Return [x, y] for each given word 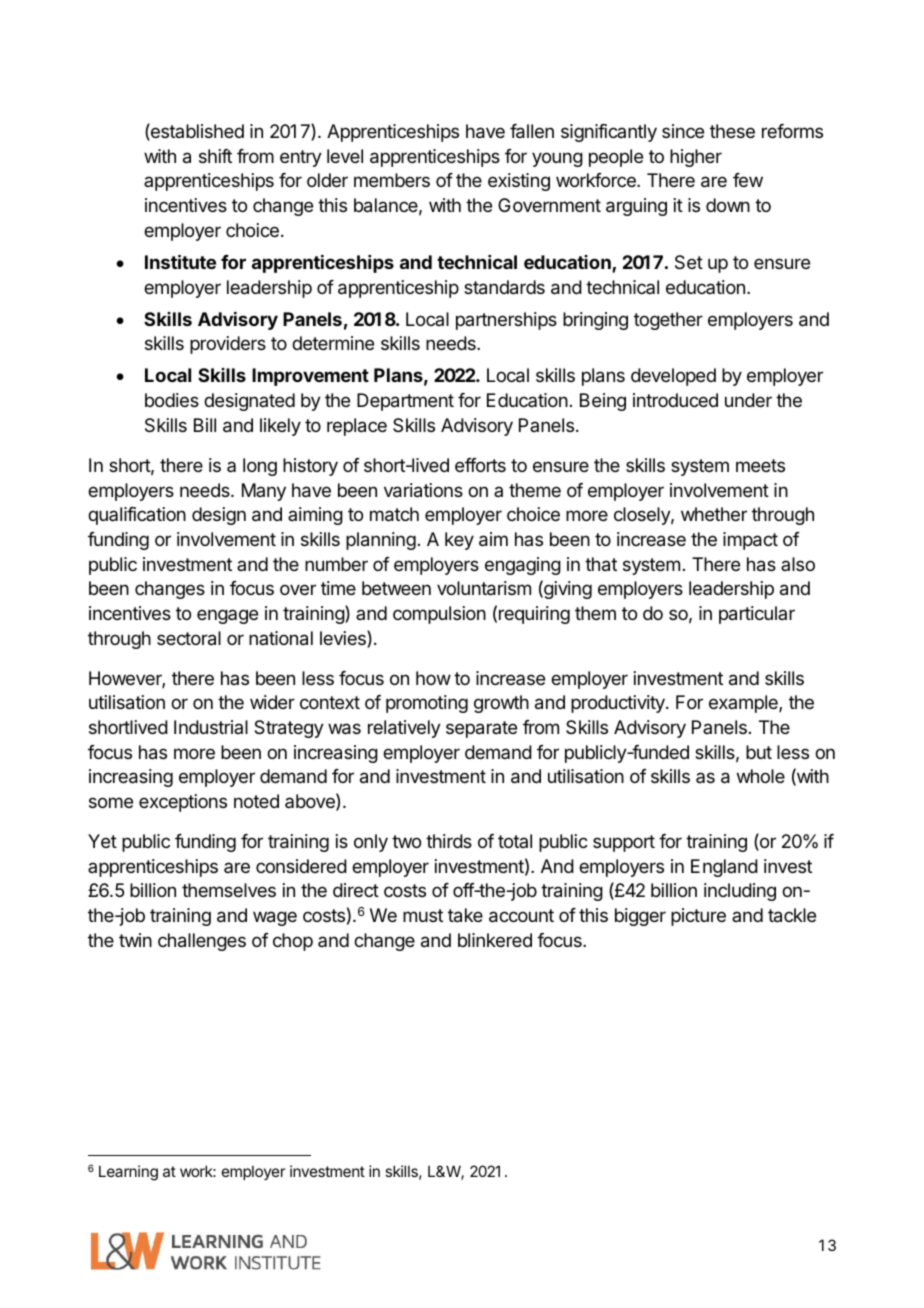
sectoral [189, 638]
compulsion [439, 615]
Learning [128, 1173]
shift [215, 156]
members [392, 180]
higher [696, 158]
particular [757, 615]
